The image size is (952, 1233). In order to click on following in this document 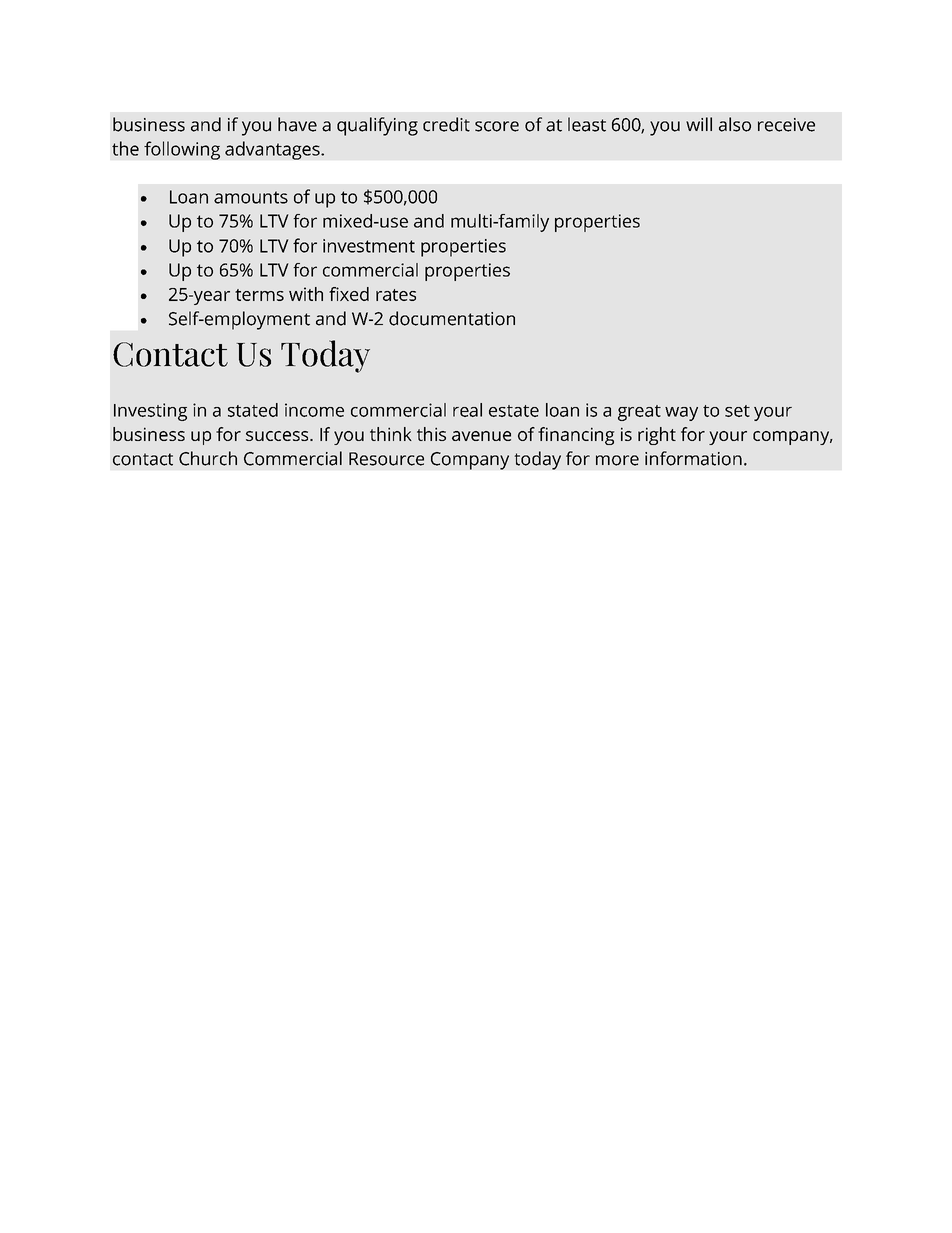, I will do `click(182, 150)`.
